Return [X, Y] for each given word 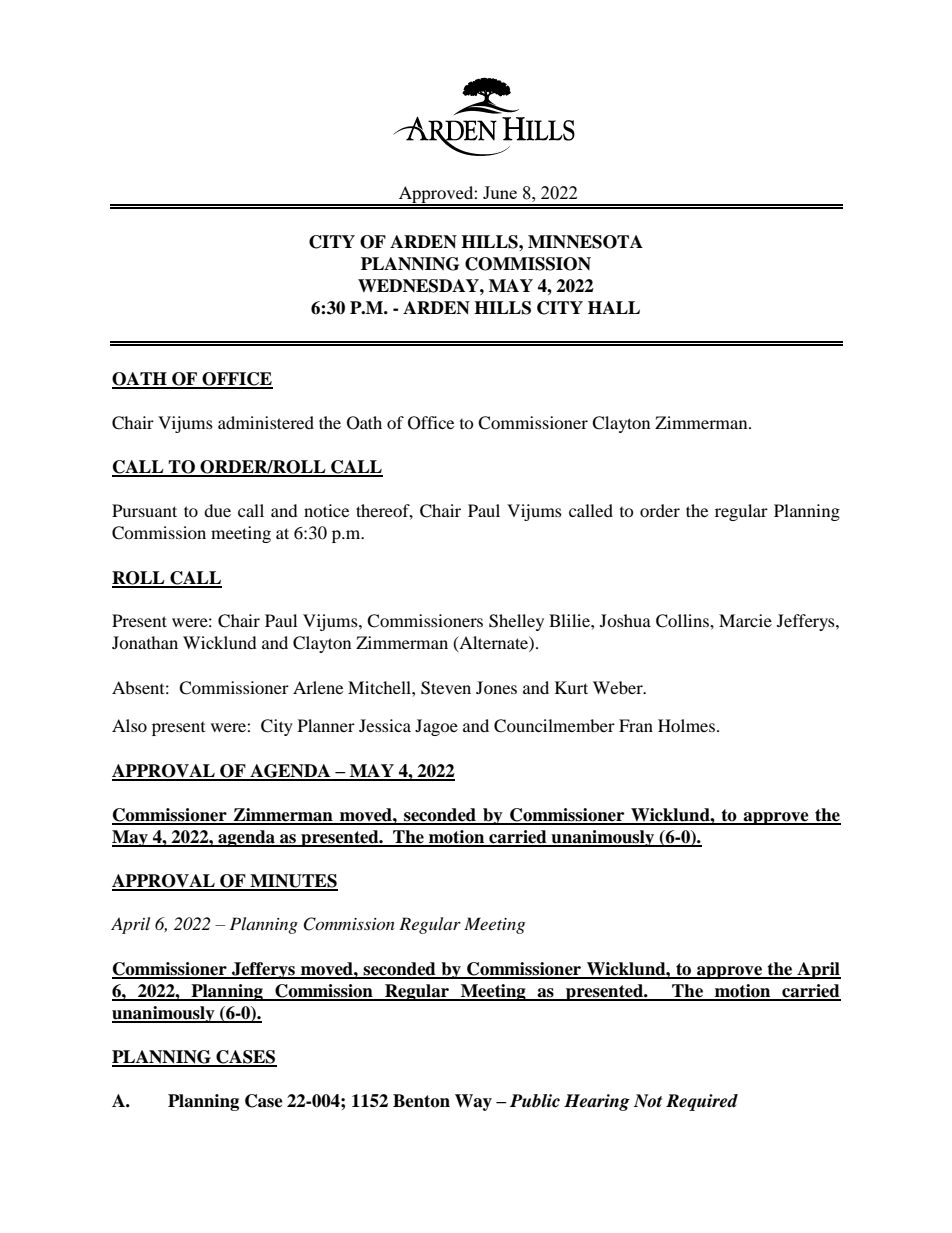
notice [326, 510]
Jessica [385, 725]
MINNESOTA [585, 242]
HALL [614, 307]
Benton [421, 1101]
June [500, 192]
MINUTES [293, 882]
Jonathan [145, 642]
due [217, 510]
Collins [683, 621]
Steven [446, 688]
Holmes [686, 725]
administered [266, 422]
